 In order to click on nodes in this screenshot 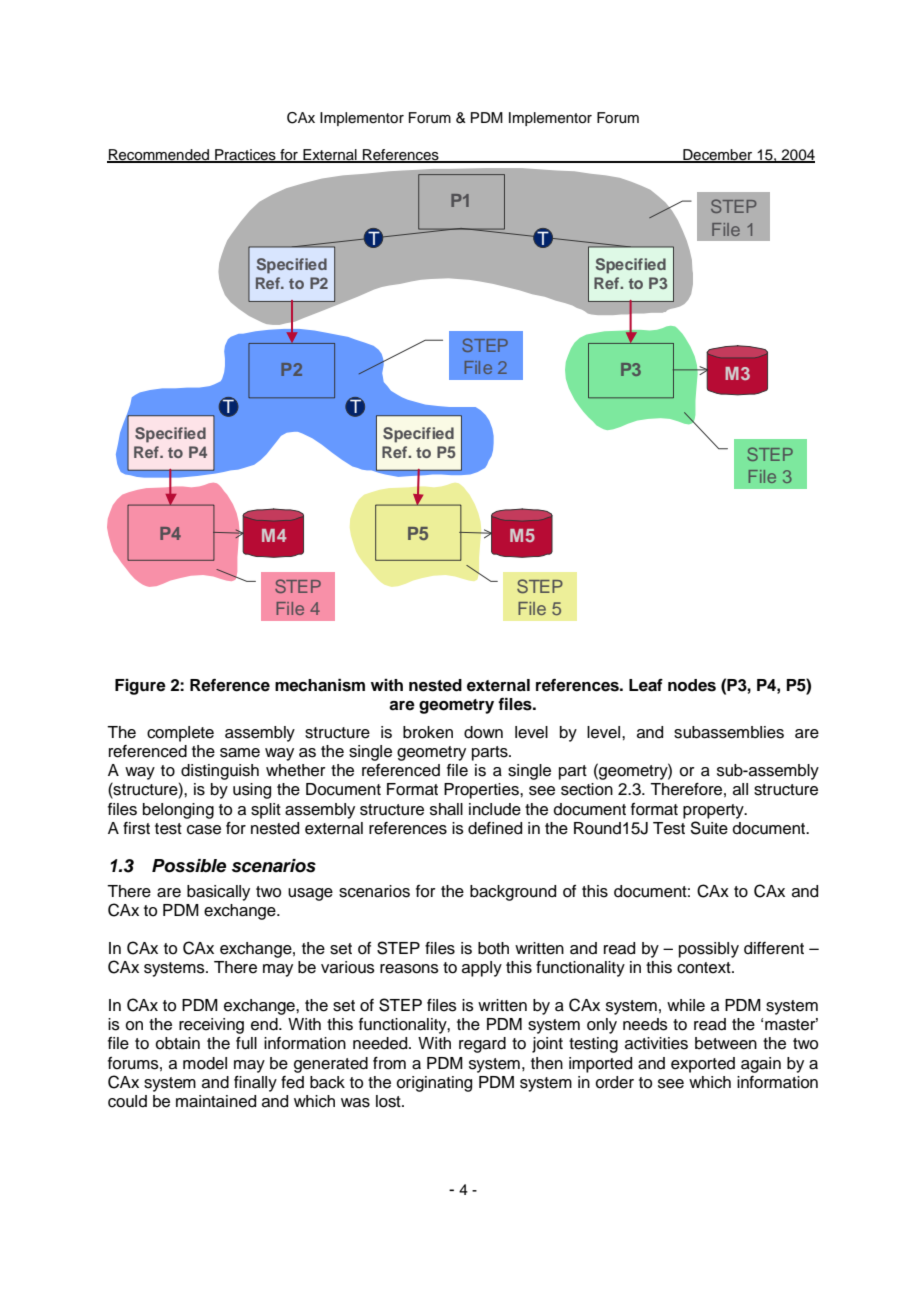, I will do `click(692, 685)`.
